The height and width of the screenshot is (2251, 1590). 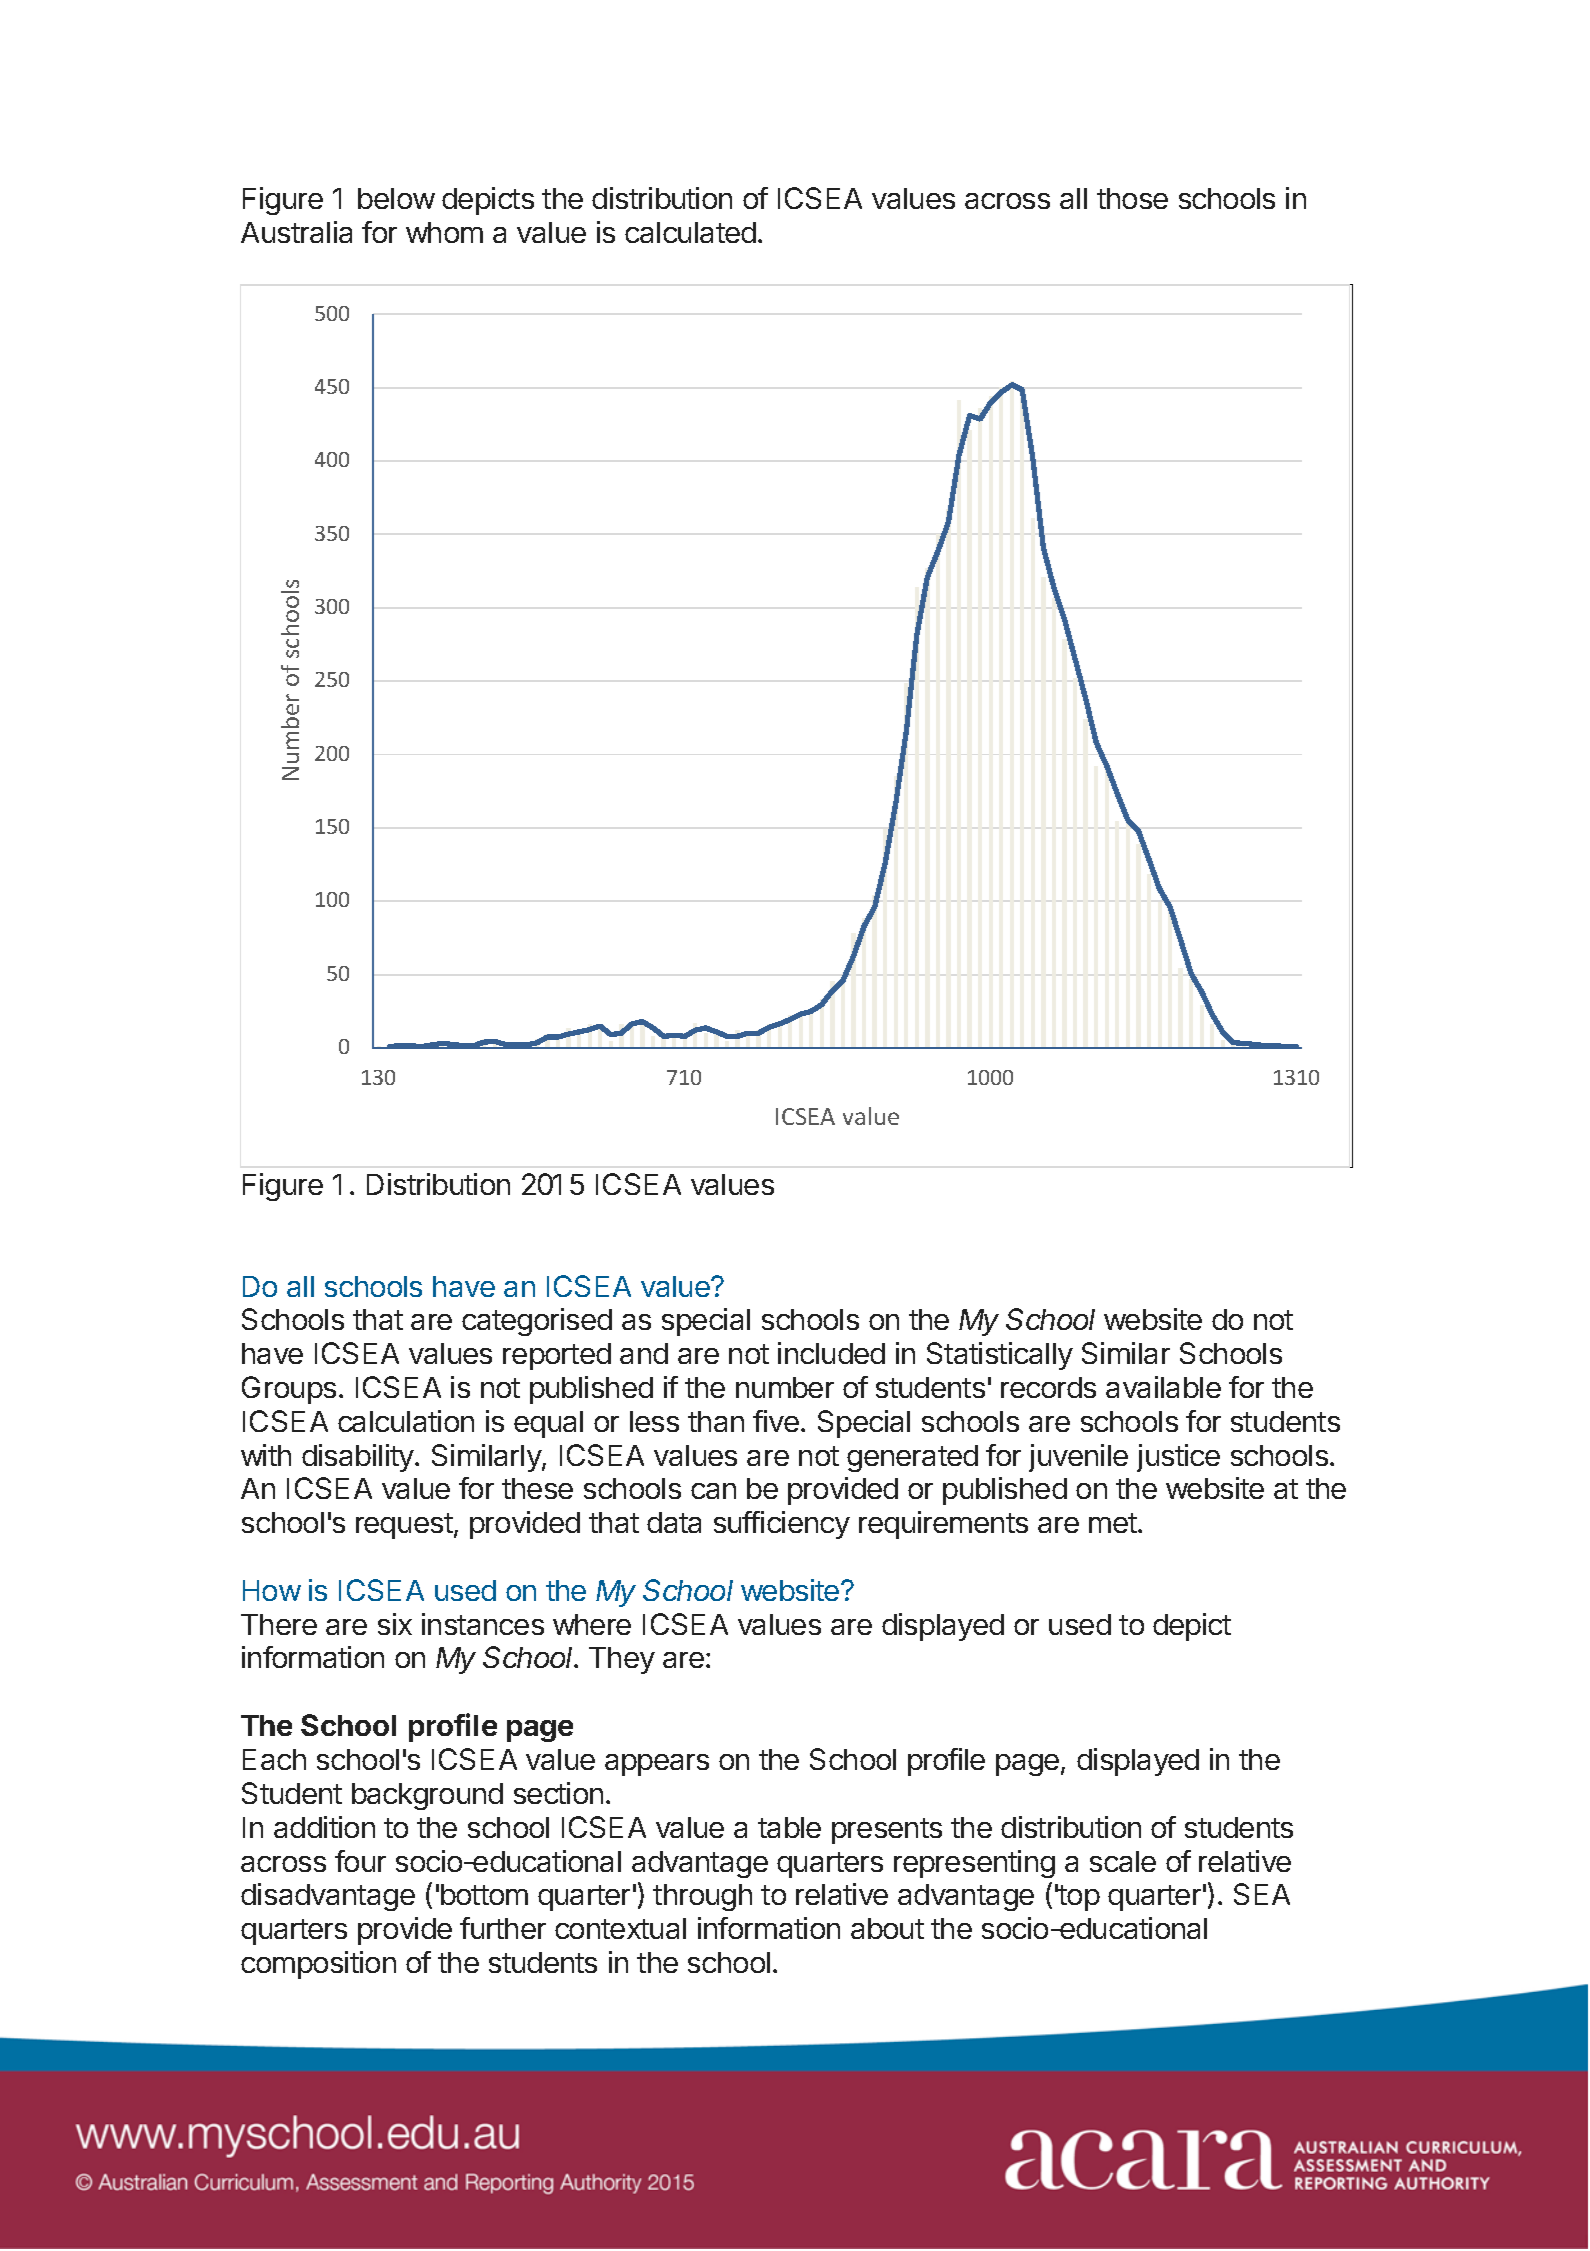 I want to click on and, so click(x=644, y=1353).
